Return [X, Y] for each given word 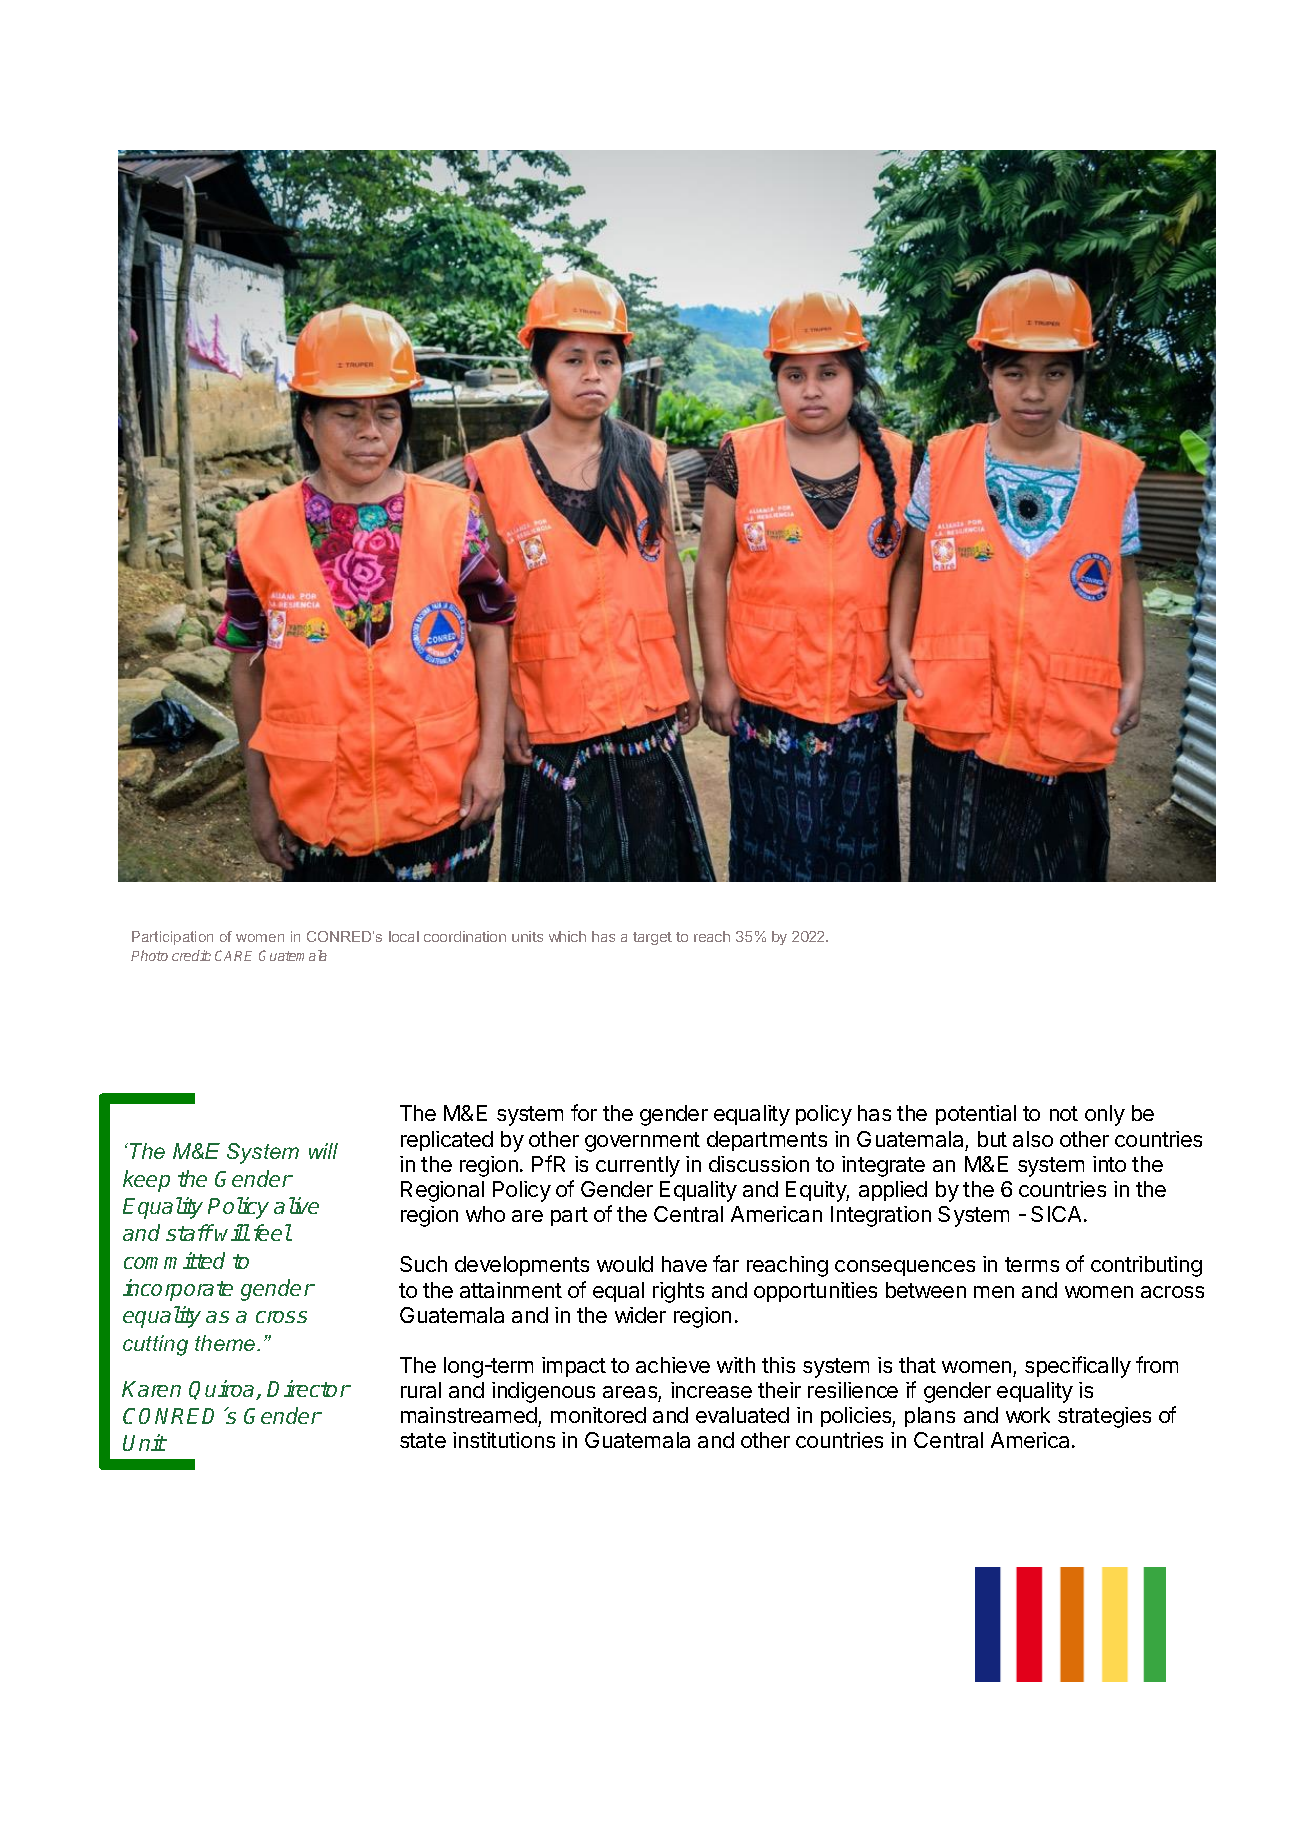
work [1028, 1415]
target [652, 938]
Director [308, 1388]
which [567, 936]
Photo [149, 955]
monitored [598, 1415]
